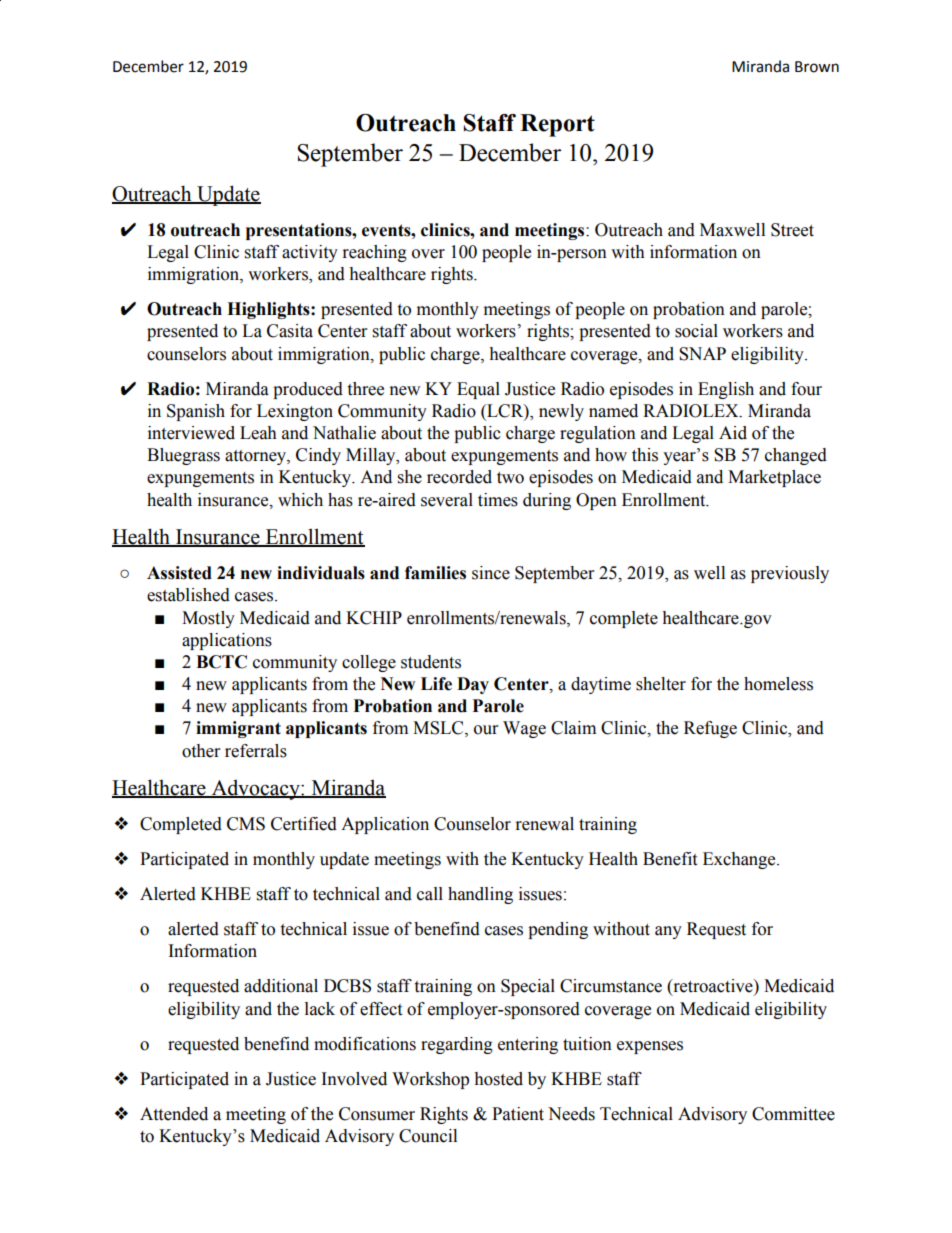 This screenshot has width=952, height=1233. I want to click on activity, so click(310, 253).
